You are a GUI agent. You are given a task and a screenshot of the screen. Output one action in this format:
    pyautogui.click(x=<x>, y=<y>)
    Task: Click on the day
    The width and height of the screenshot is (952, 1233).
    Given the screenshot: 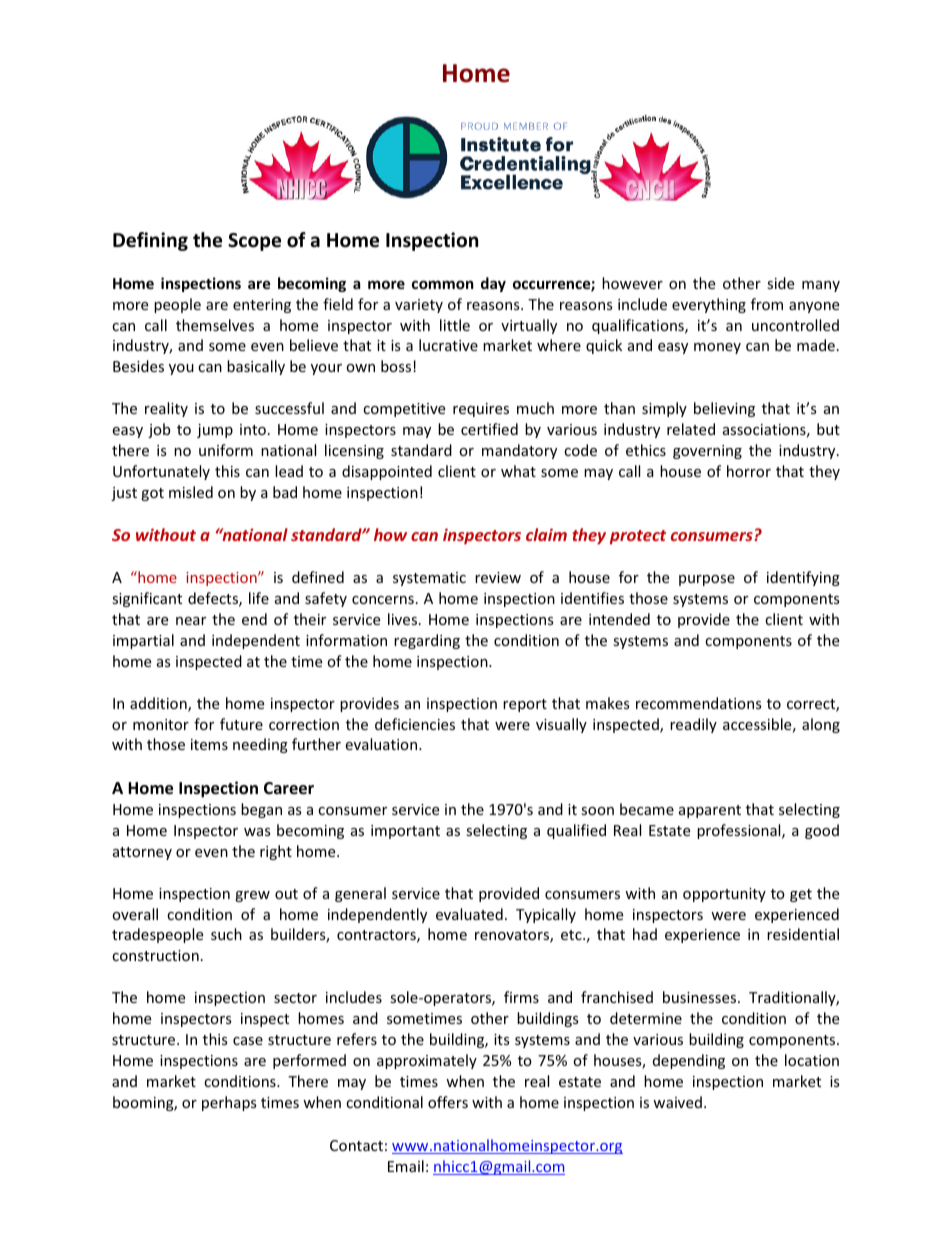 What is the action you would take?
    pyautogui.click(x=493, y=284)
